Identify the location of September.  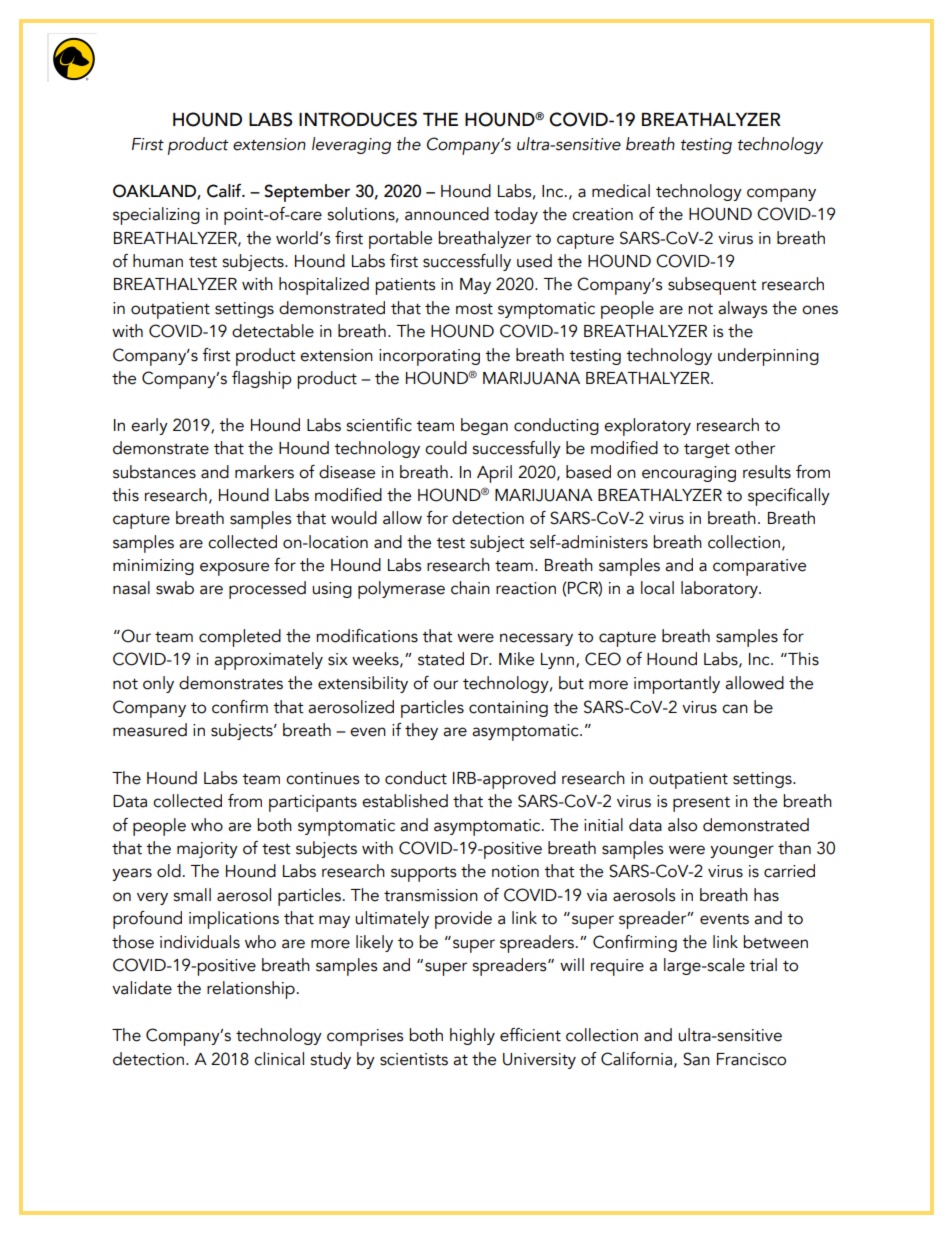
(307, 193).
